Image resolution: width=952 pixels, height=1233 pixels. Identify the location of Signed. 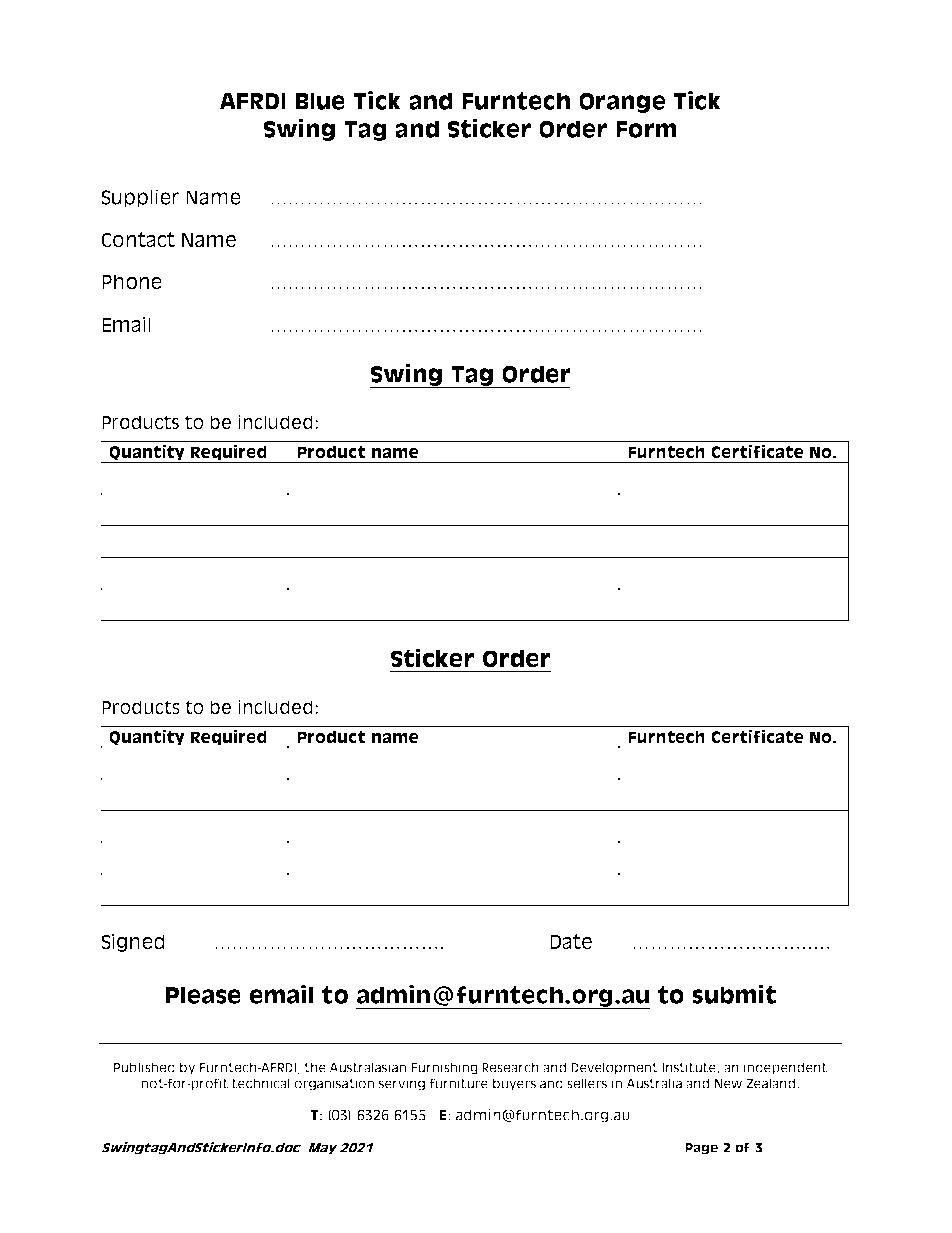
(133, 943).
